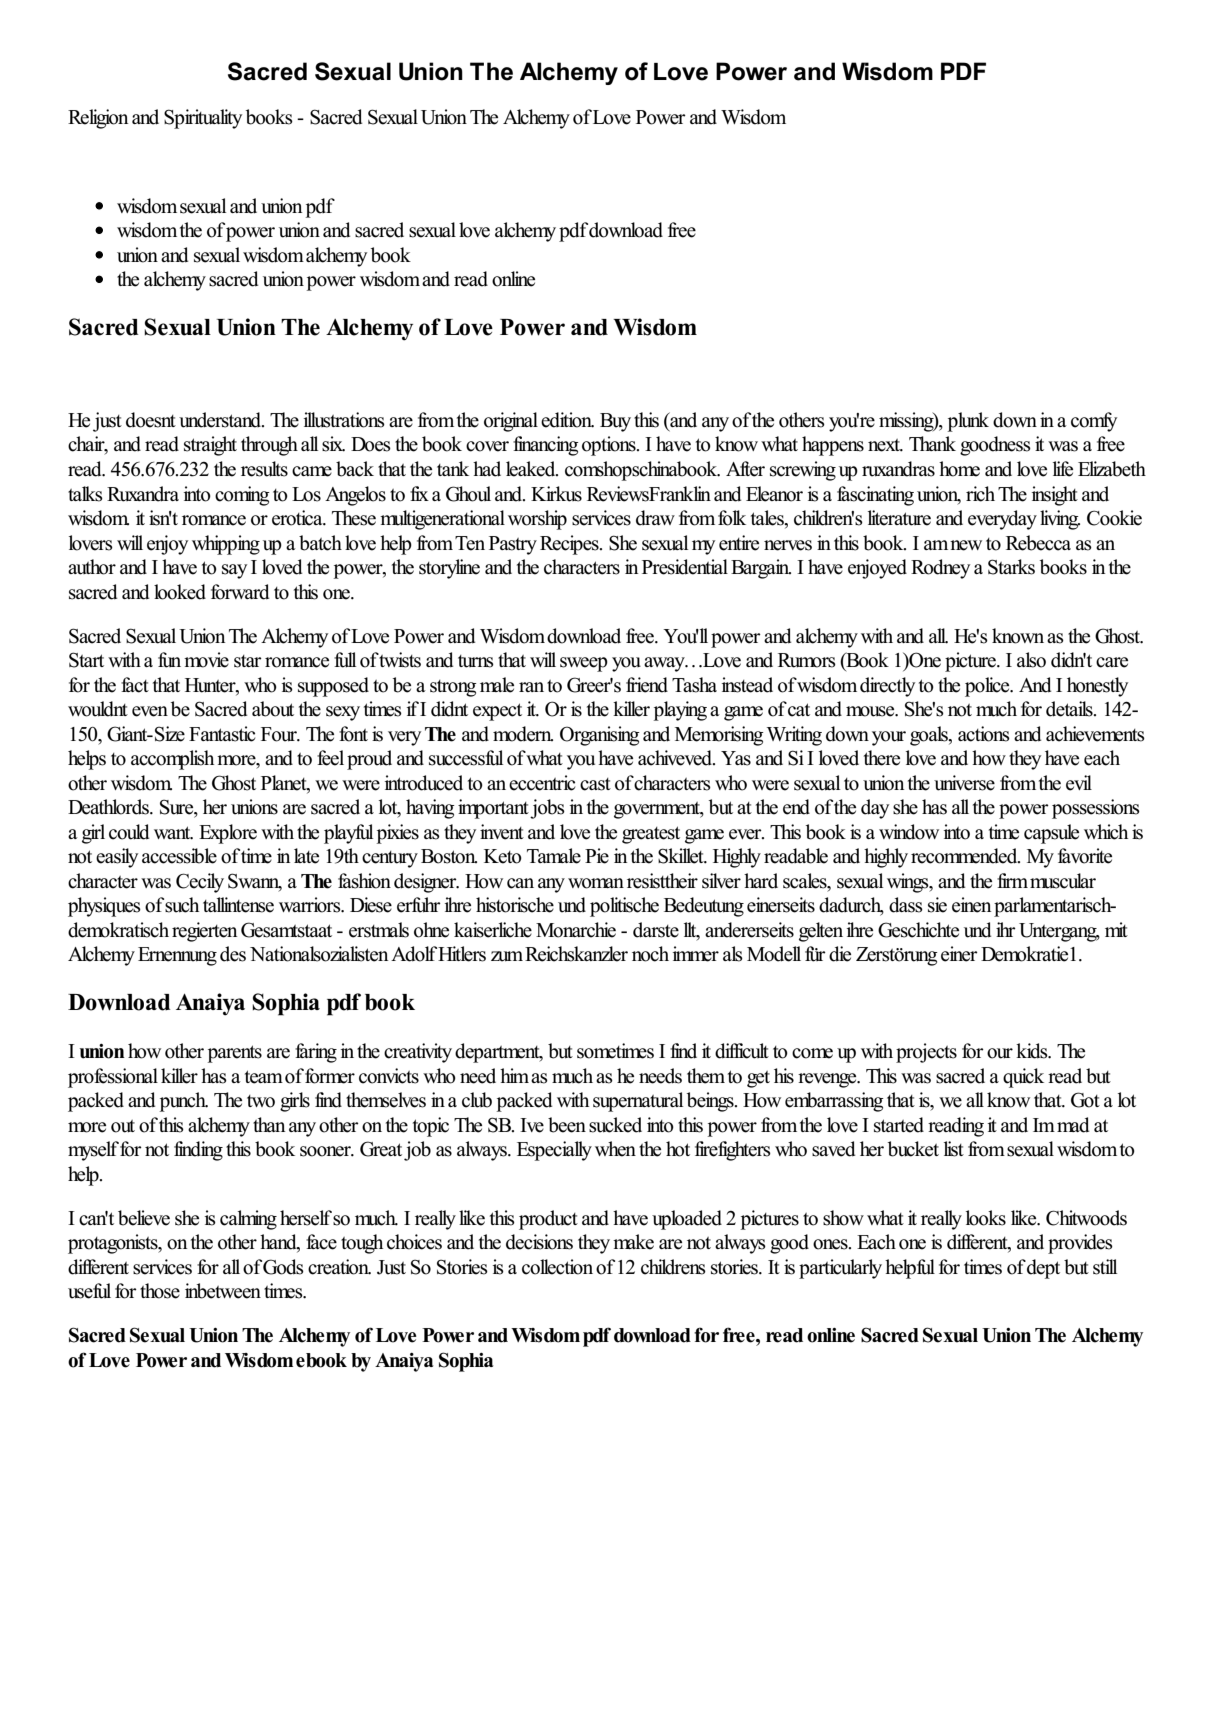 This screenshot has height=1719, width=1215. I want to click on noch, so click(650, 954).
